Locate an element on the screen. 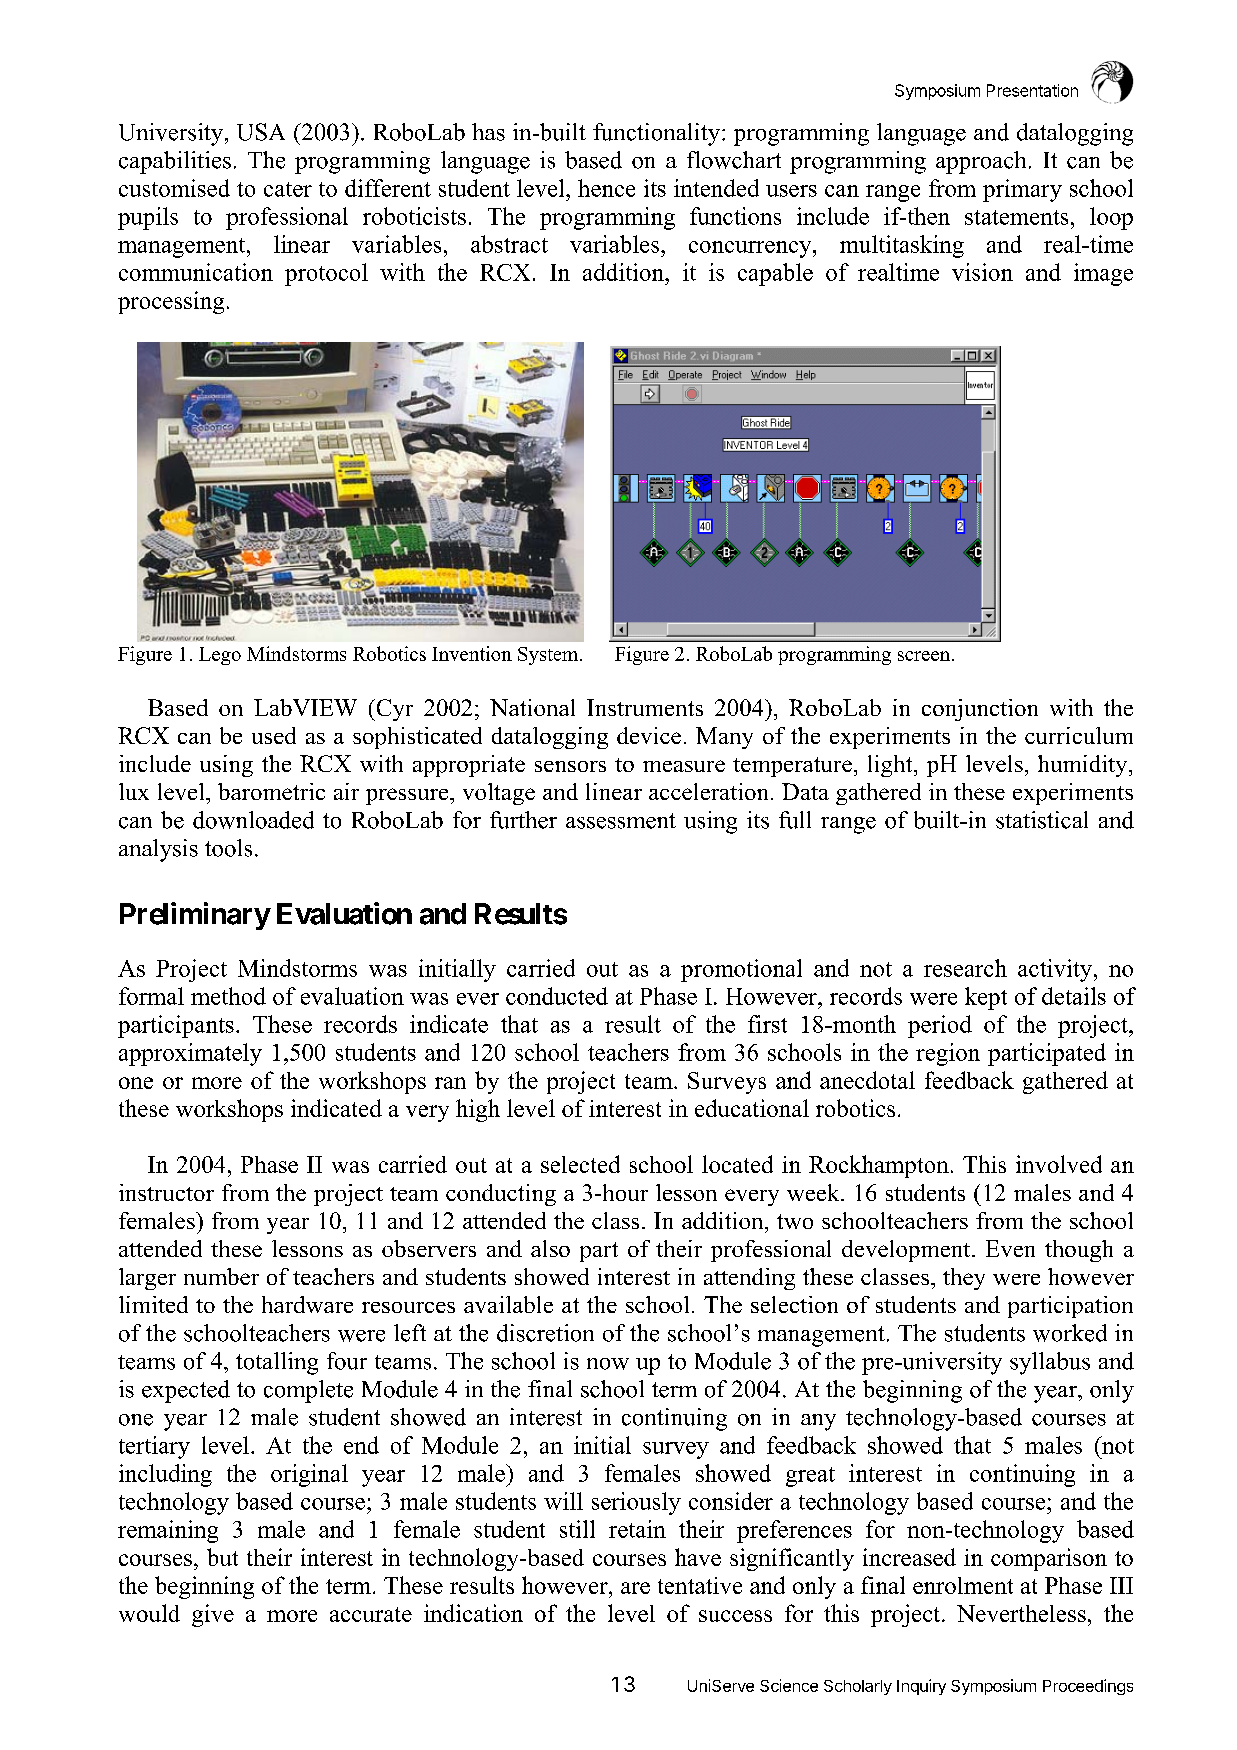 The width and height of the screenshot is (1237, 1750). device is located at coordinates (649, 735).
